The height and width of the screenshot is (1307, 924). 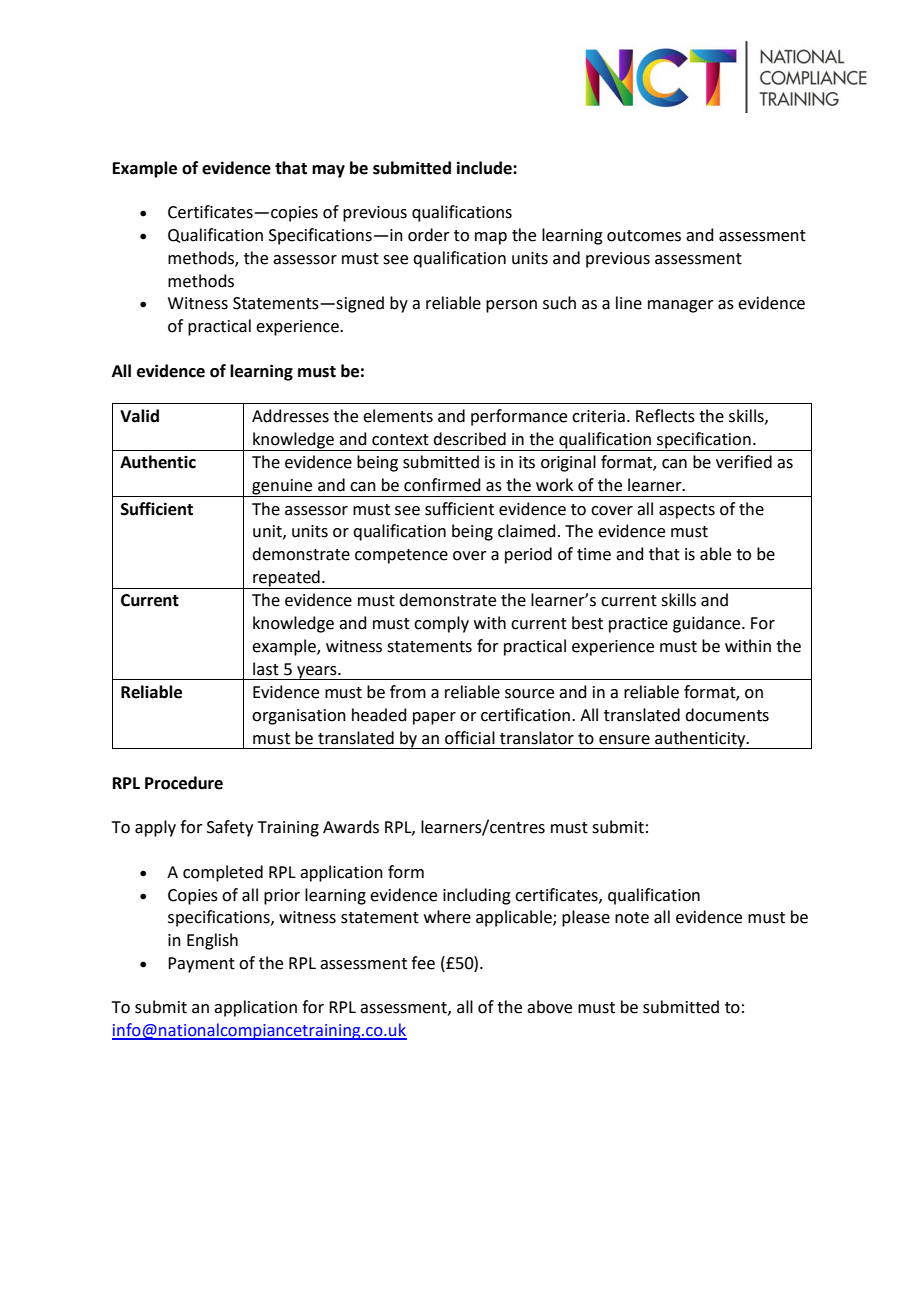 What do you see at coordinates (638, 625) in the screenshot?
I see `practice` at bounding box center [638, 625].
